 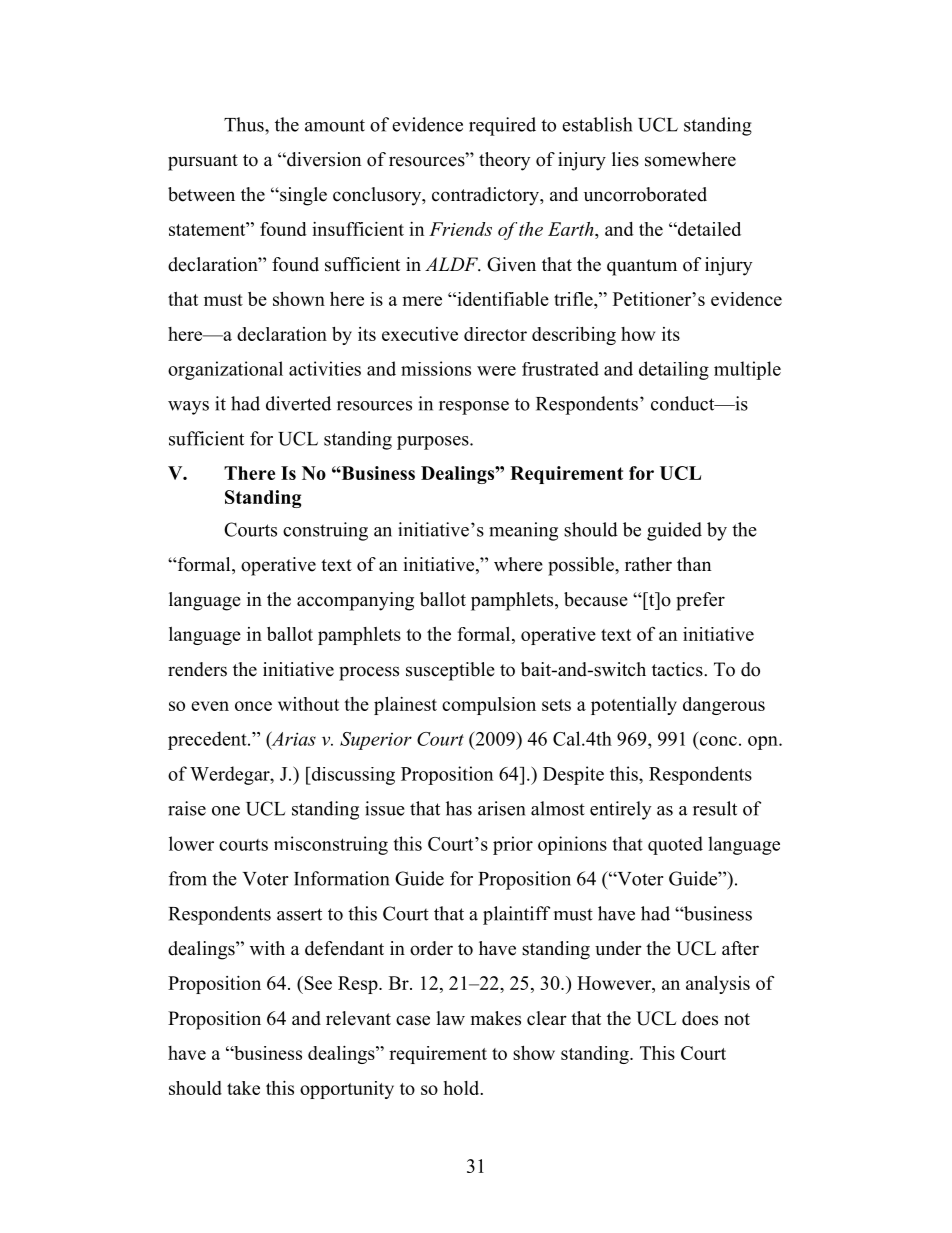 I want to click on lies, so click(x=625, y=159).
